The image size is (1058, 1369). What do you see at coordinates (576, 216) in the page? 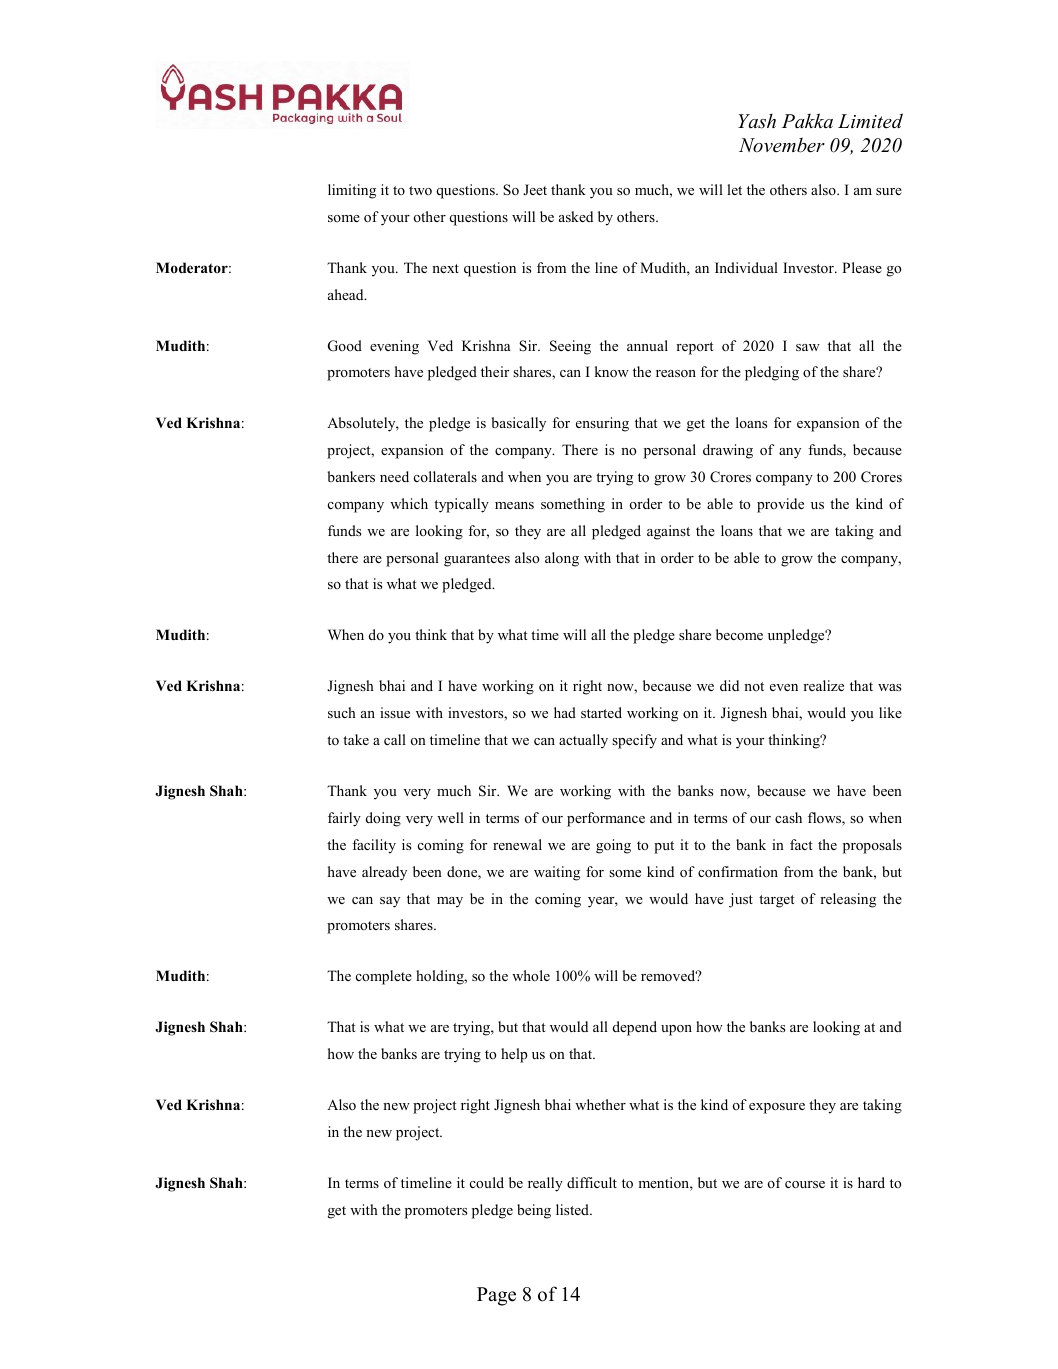
I see `asked` at bounding box center [576, 216].
